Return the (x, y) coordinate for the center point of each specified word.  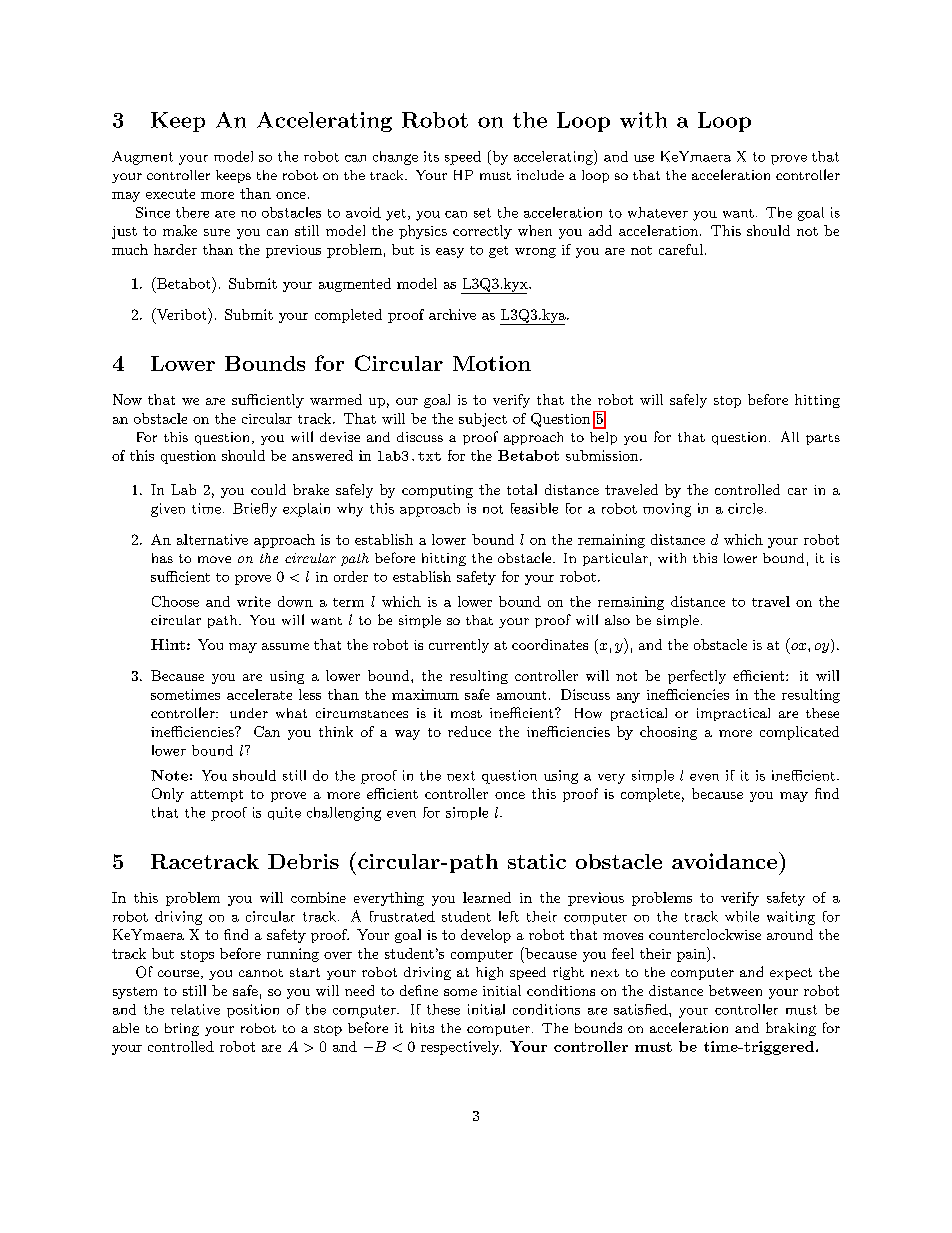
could (268, 489)
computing (437, 491)
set (482, 213)
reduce (469, 731)
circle (745, 508)
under (249, 713)
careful (681, 249)
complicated (799, 733)
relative (195, 1009)
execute (170, 194)
